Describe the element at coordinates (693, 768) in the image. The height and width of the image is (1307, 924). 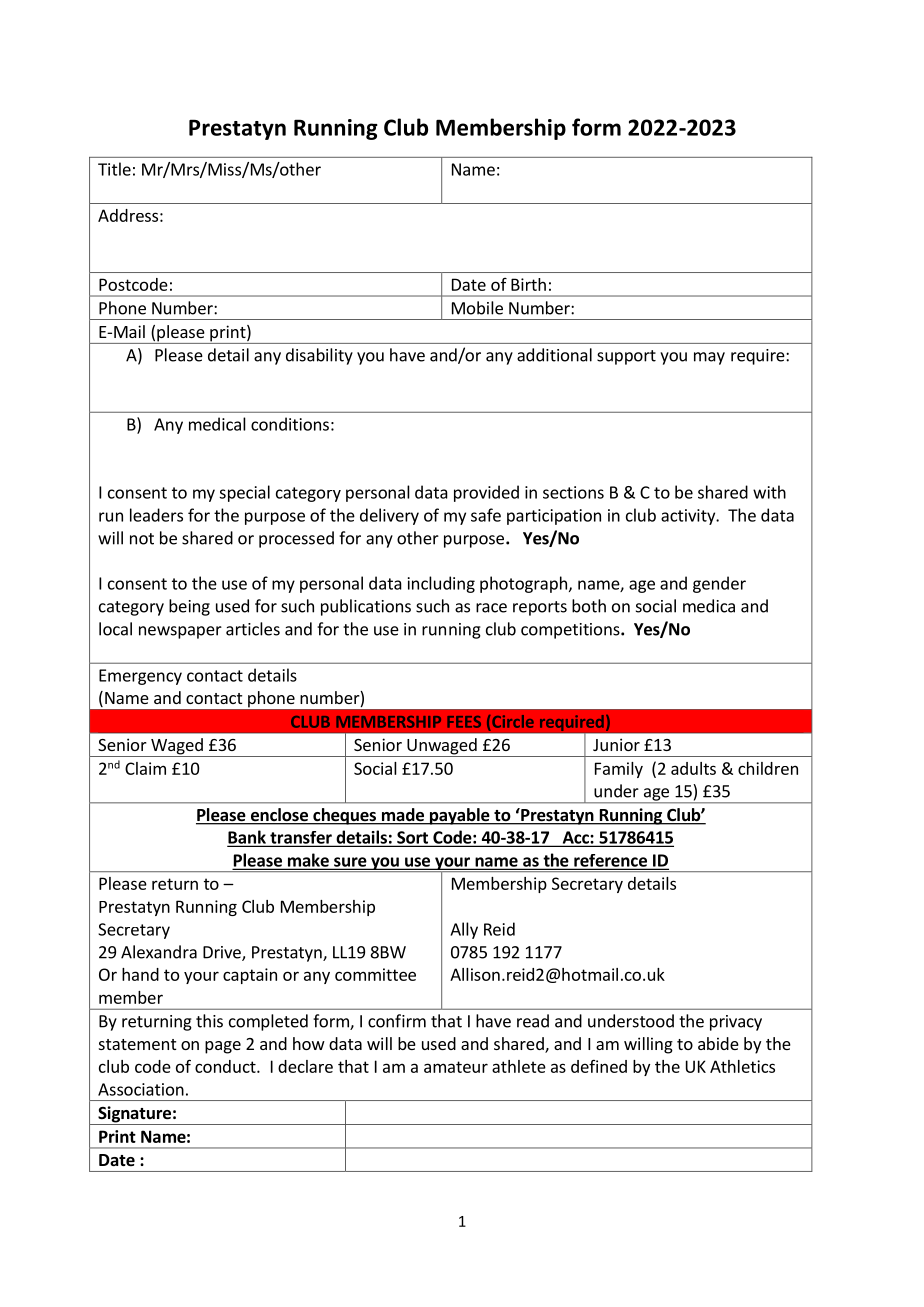
I see `adults` at that location.
